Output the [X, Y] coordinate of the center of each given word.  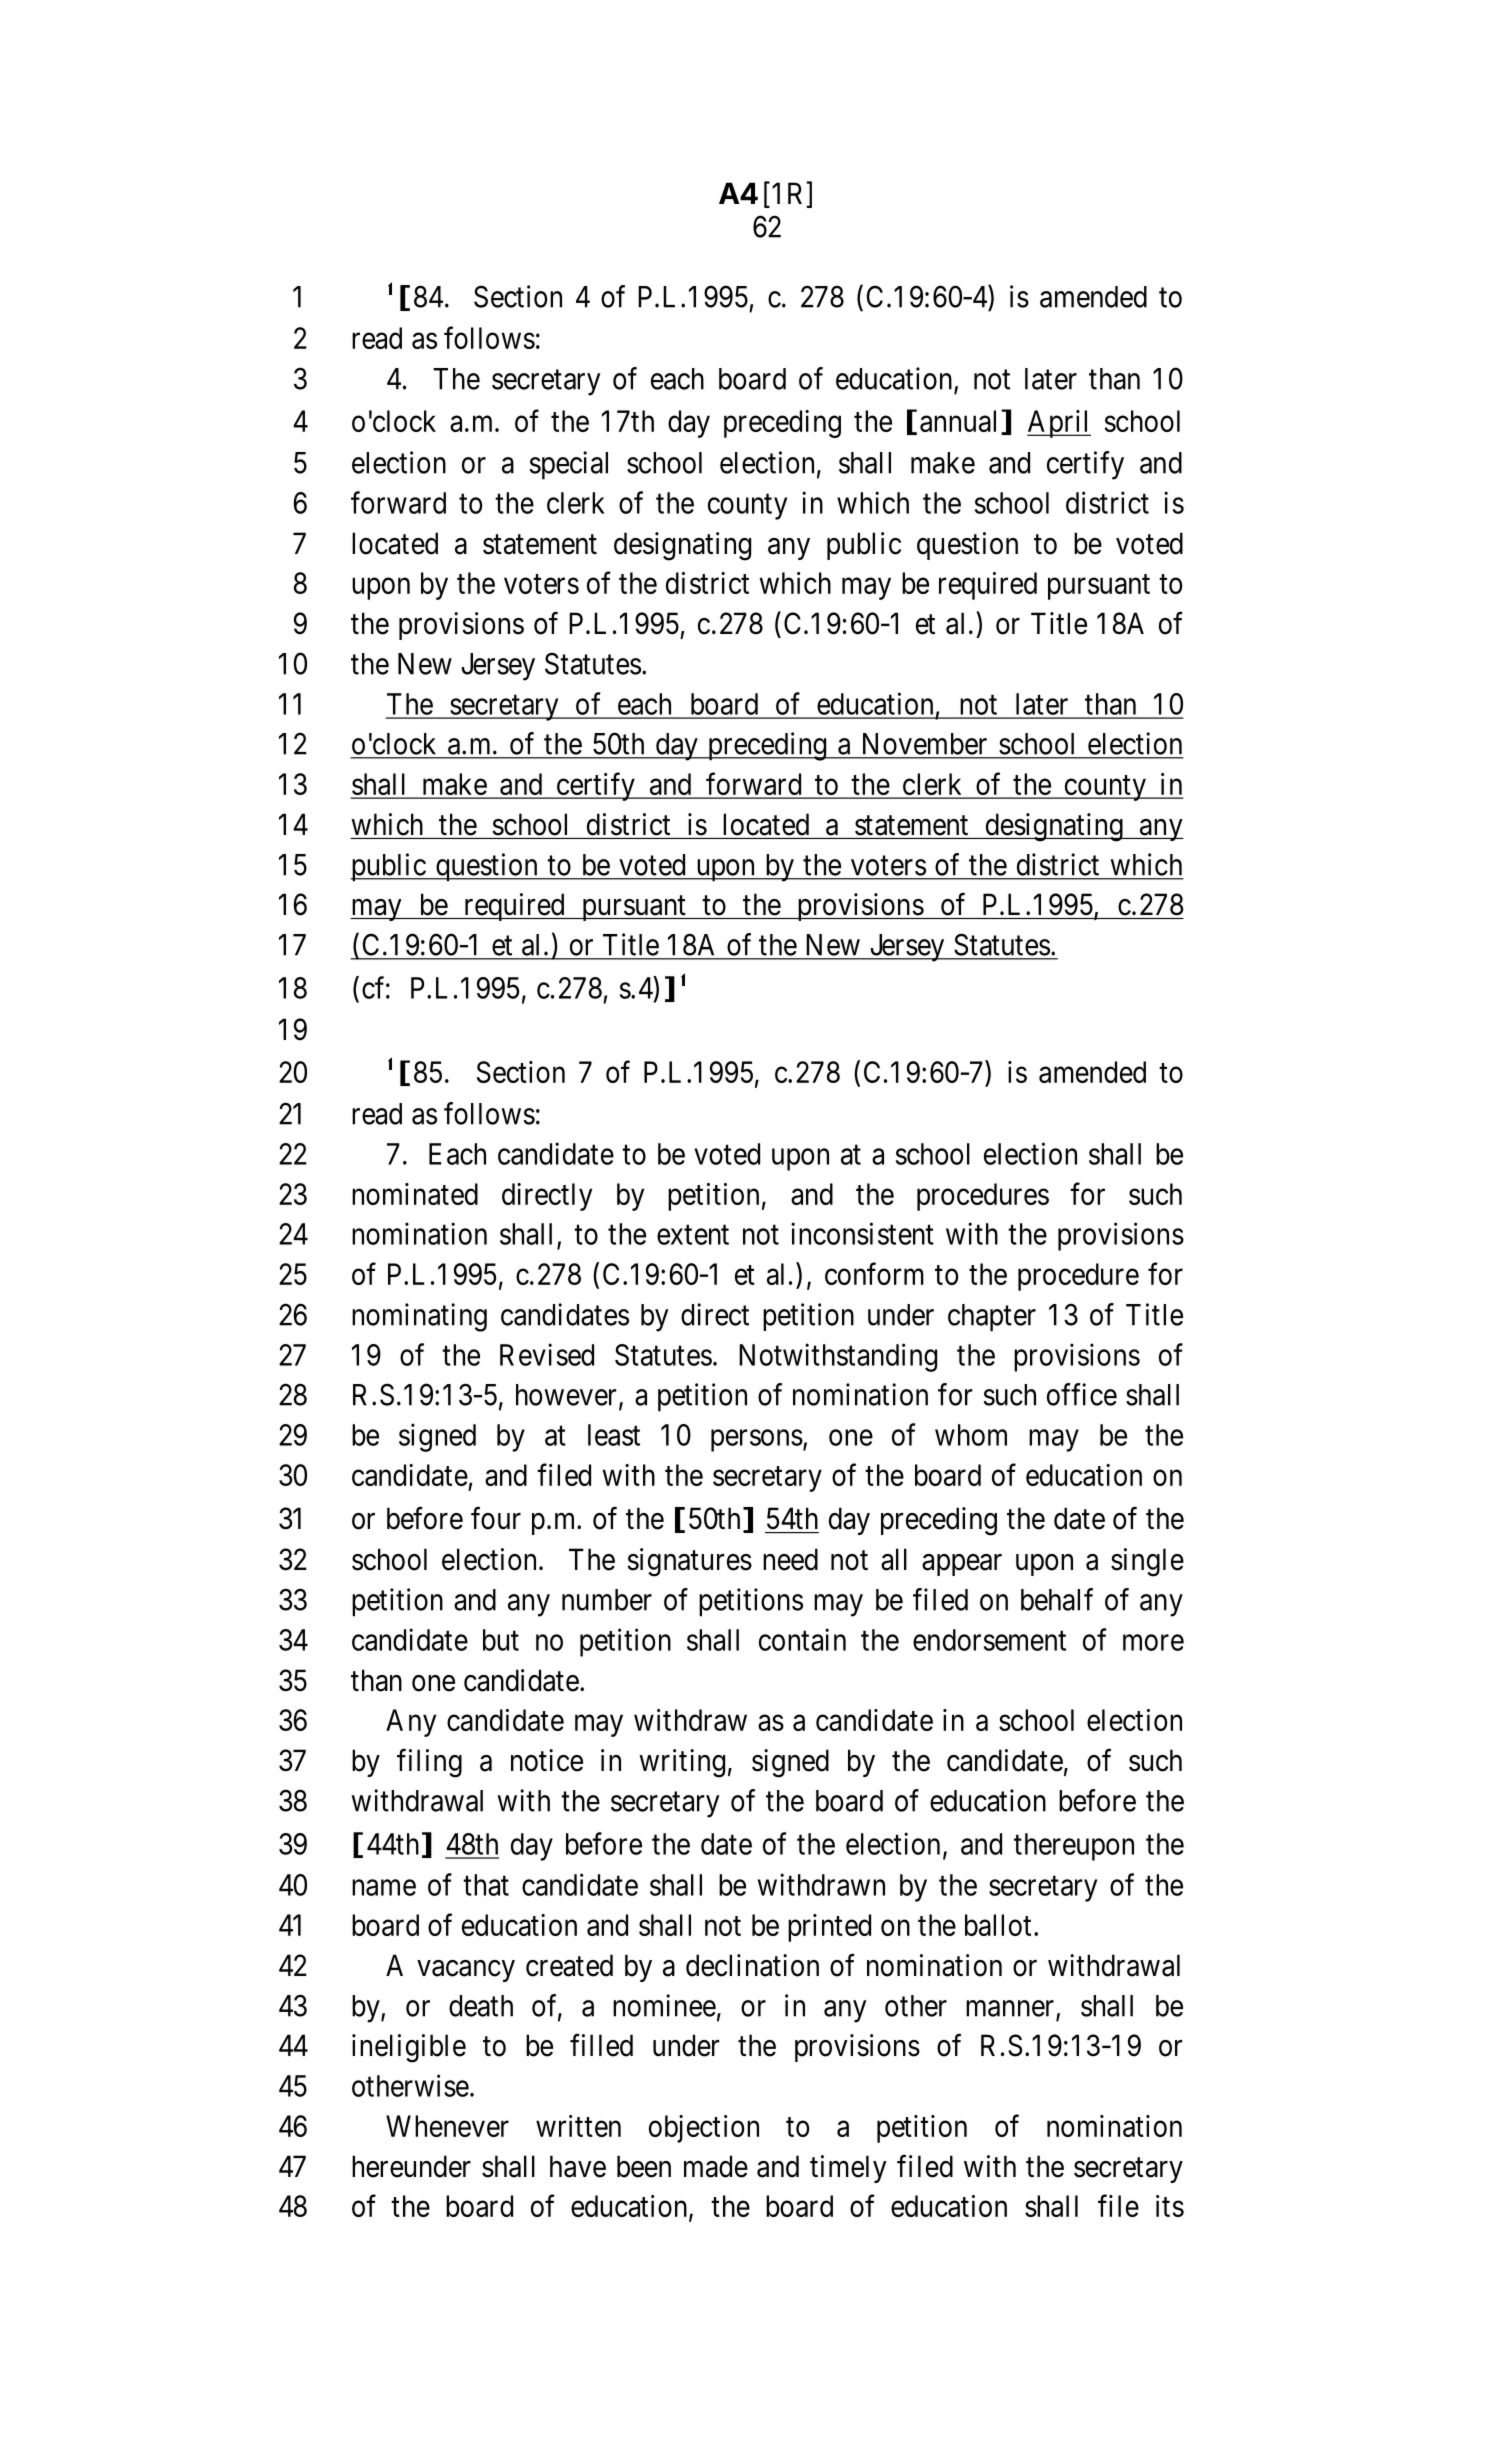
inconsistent [862, 1233]
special [569, 465]
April [1059, 424]
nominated [415, 1194]
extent [693, 1235]
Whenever [447, 2126]
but [501, 1640]
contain [802, 1639]
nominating [419, 1317]
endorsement [989, 1640]
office [1082, 1394]
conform [874, 1273]
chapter [992, 1318]
